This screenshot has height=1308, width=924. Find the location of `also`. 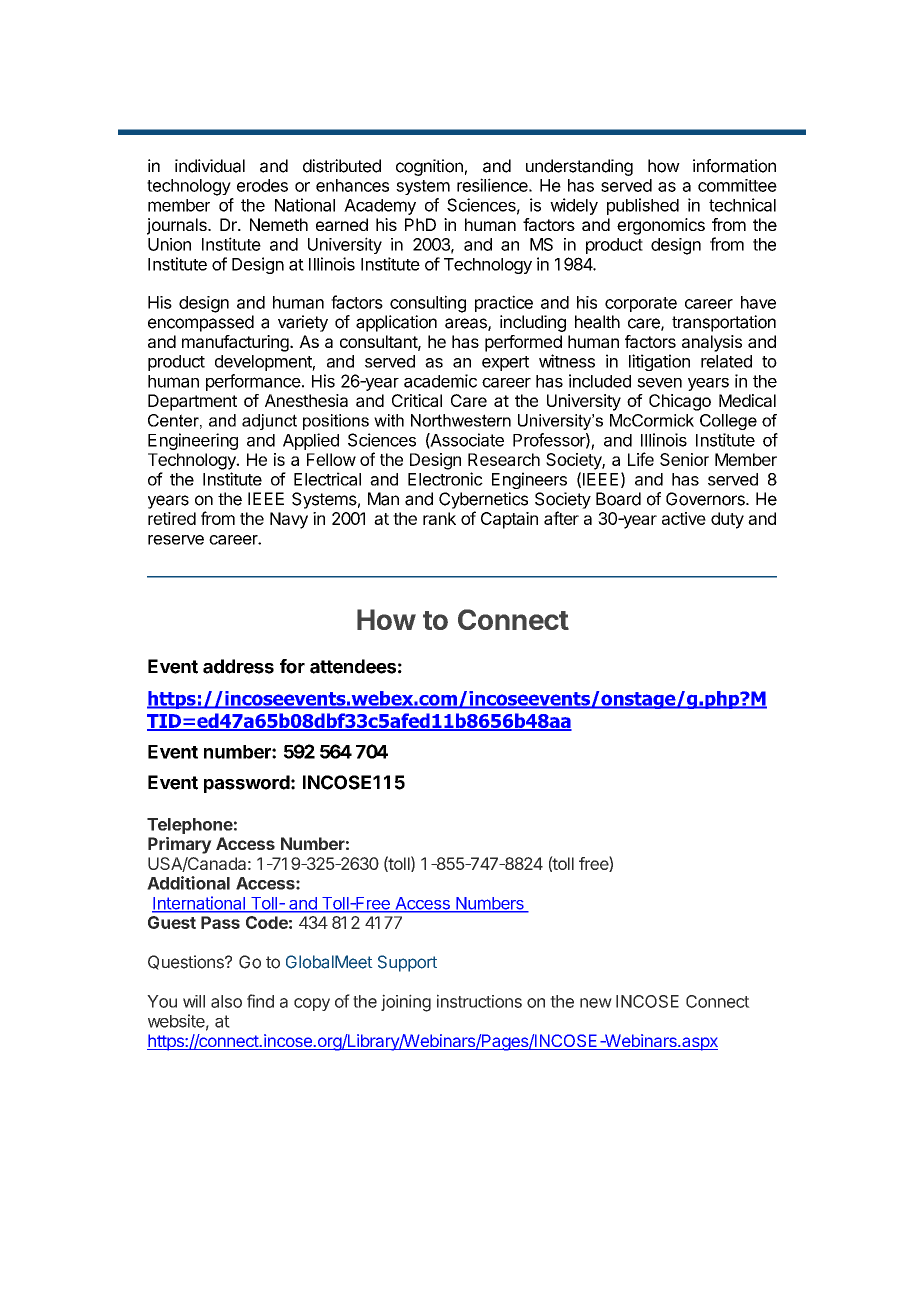

also is located at coordinates (226, 1001).
